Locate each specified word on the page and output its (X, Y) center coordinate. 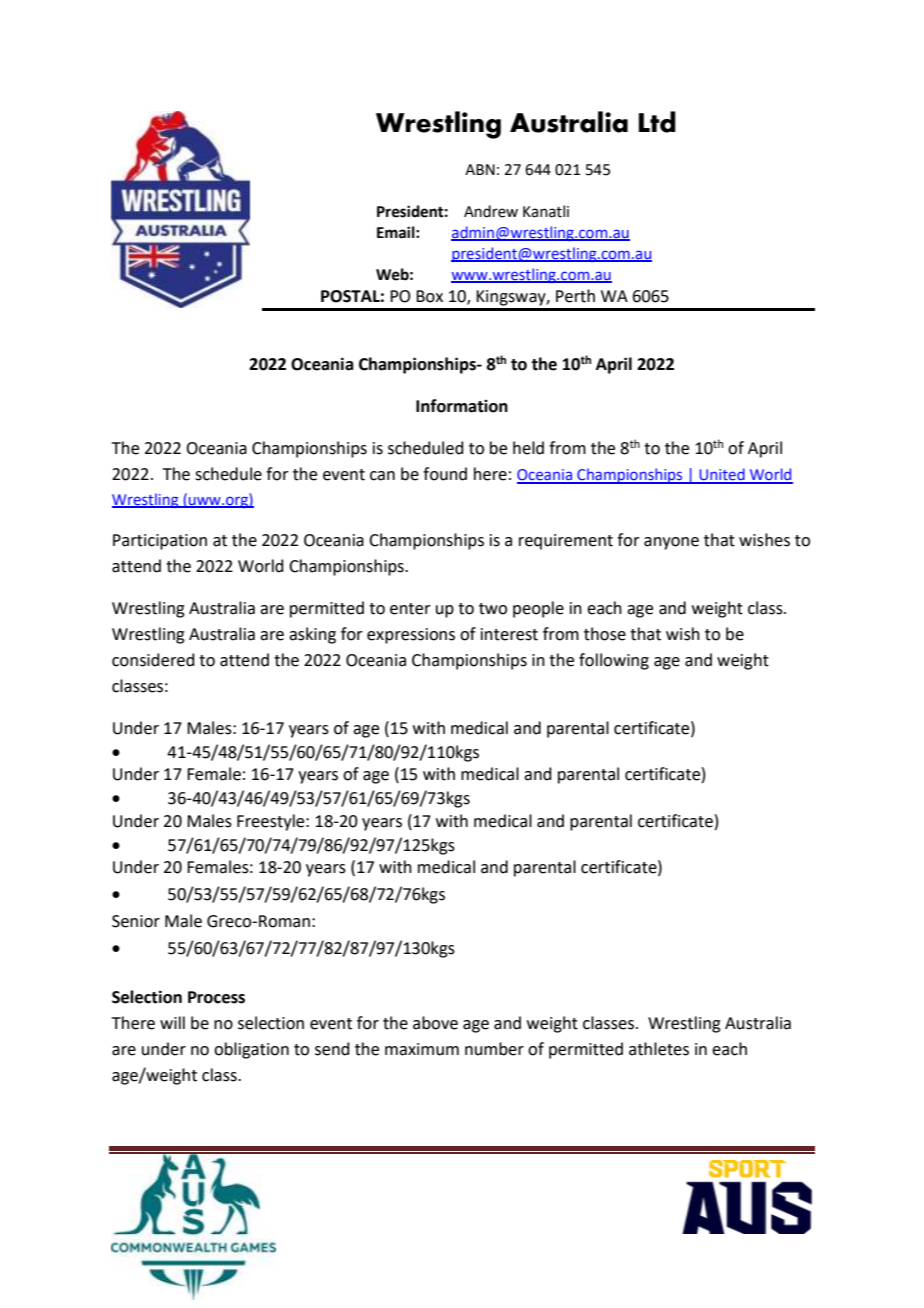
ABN (480, 169)
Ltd (657, 122)
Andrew (491, 211)
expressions (411, 636)
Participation (160, 542)
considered (153, 660)
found (445, 474)
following (614, 661)
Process (216, 997)
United (722, 475)
